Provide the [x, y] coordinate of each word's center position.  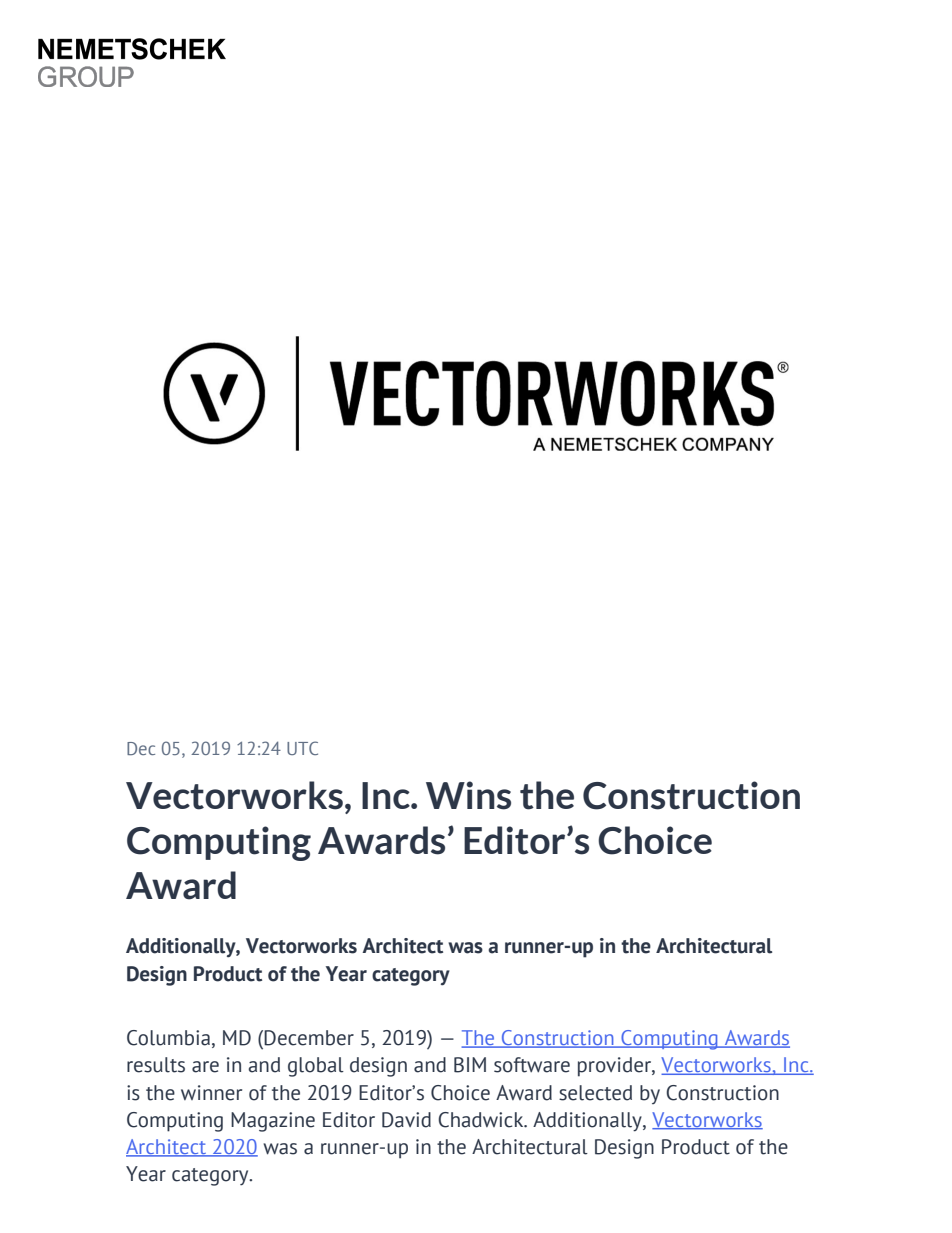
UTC [302, 748]
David [406, 1120]
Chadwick [482, 1120]
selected [595, 1093]
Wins [468, 795]
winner [211, 1093]
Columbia [168, 1038]
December [309, 1038]
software [532, 1065]
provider [615, 1067]
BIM [470, 1065]
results [156, 1065]
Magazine [273, 1122]
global [316, 1067]
